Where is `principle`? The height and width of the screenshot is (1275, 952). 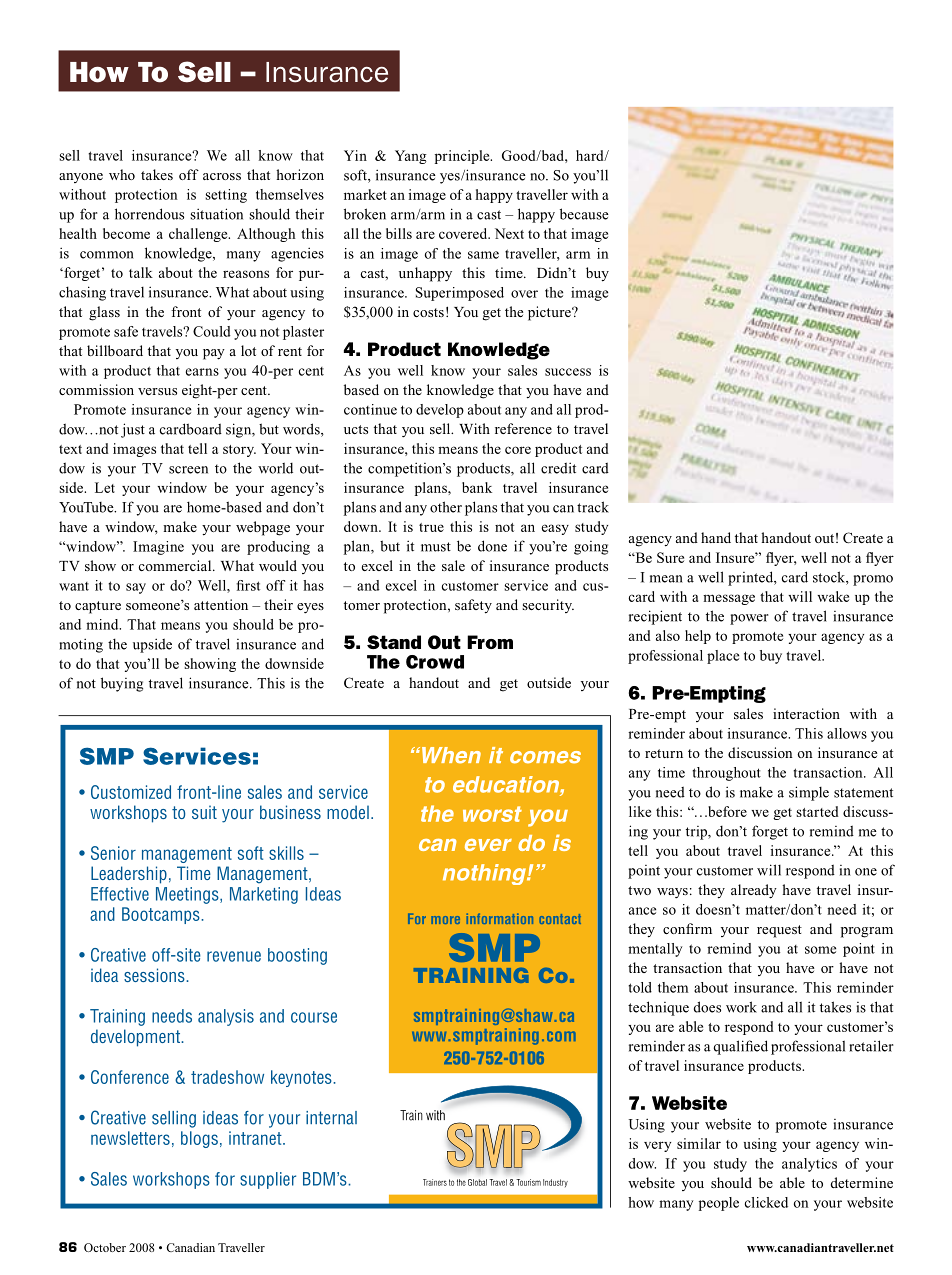
principle is located at coordinates (463, 157).
